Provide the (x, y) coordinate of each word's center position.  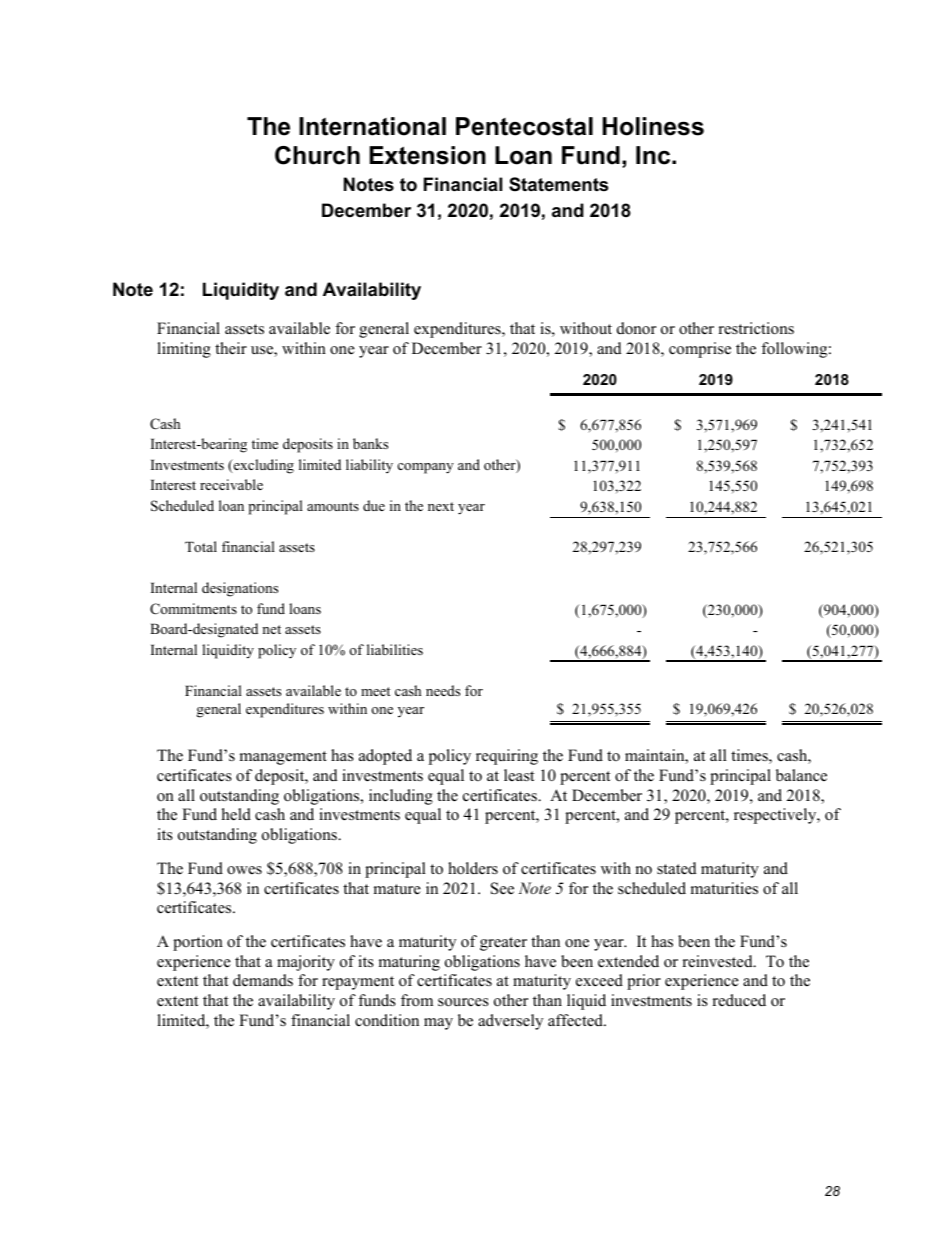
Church (317, 155)
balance (801, 775)
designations (240, 589)
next (441, 506)
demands (263, 980)
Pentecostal (524, 126)
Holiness (653, 126)
